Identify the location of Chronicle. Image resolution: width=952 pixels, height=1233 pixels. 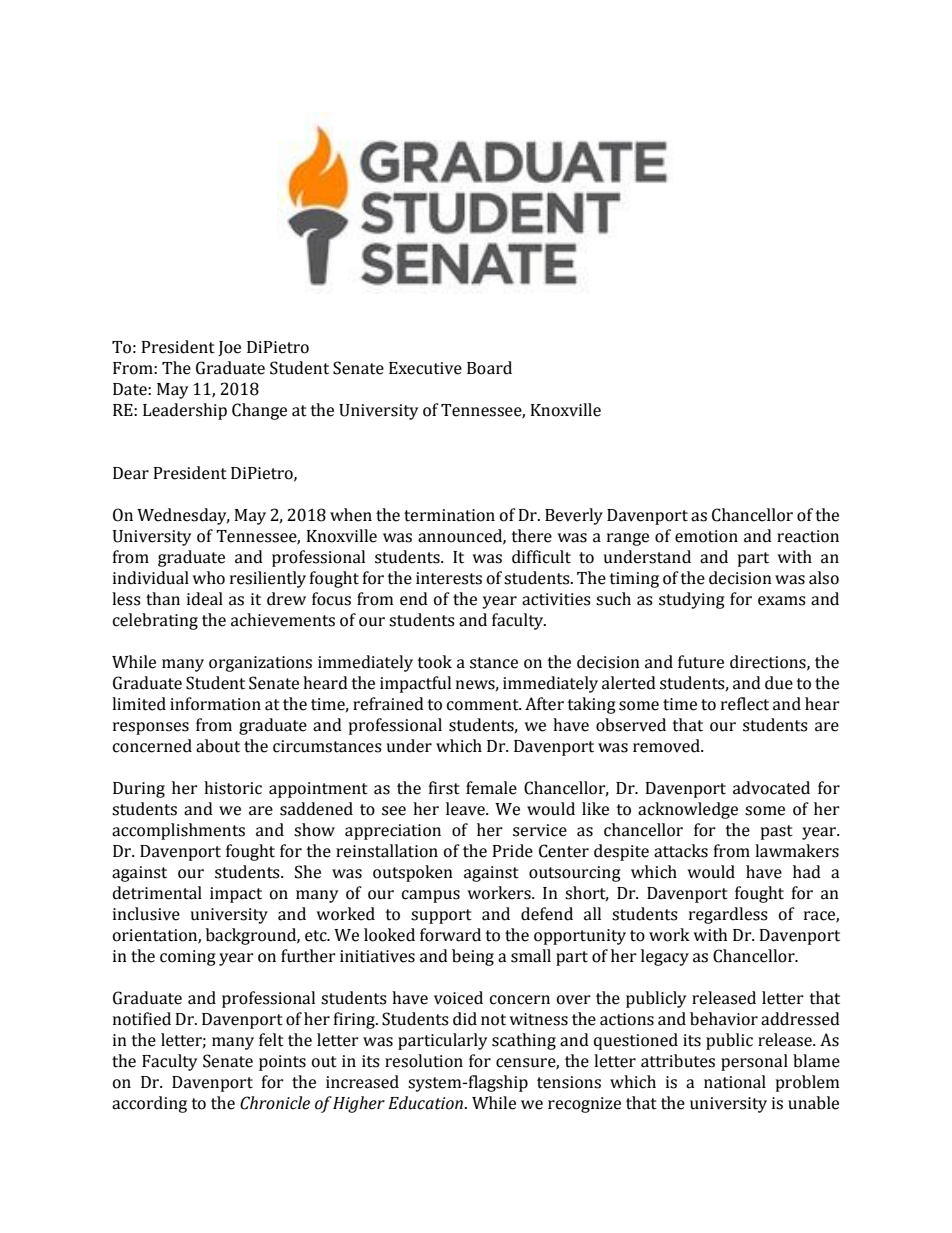
(275, 1103).
